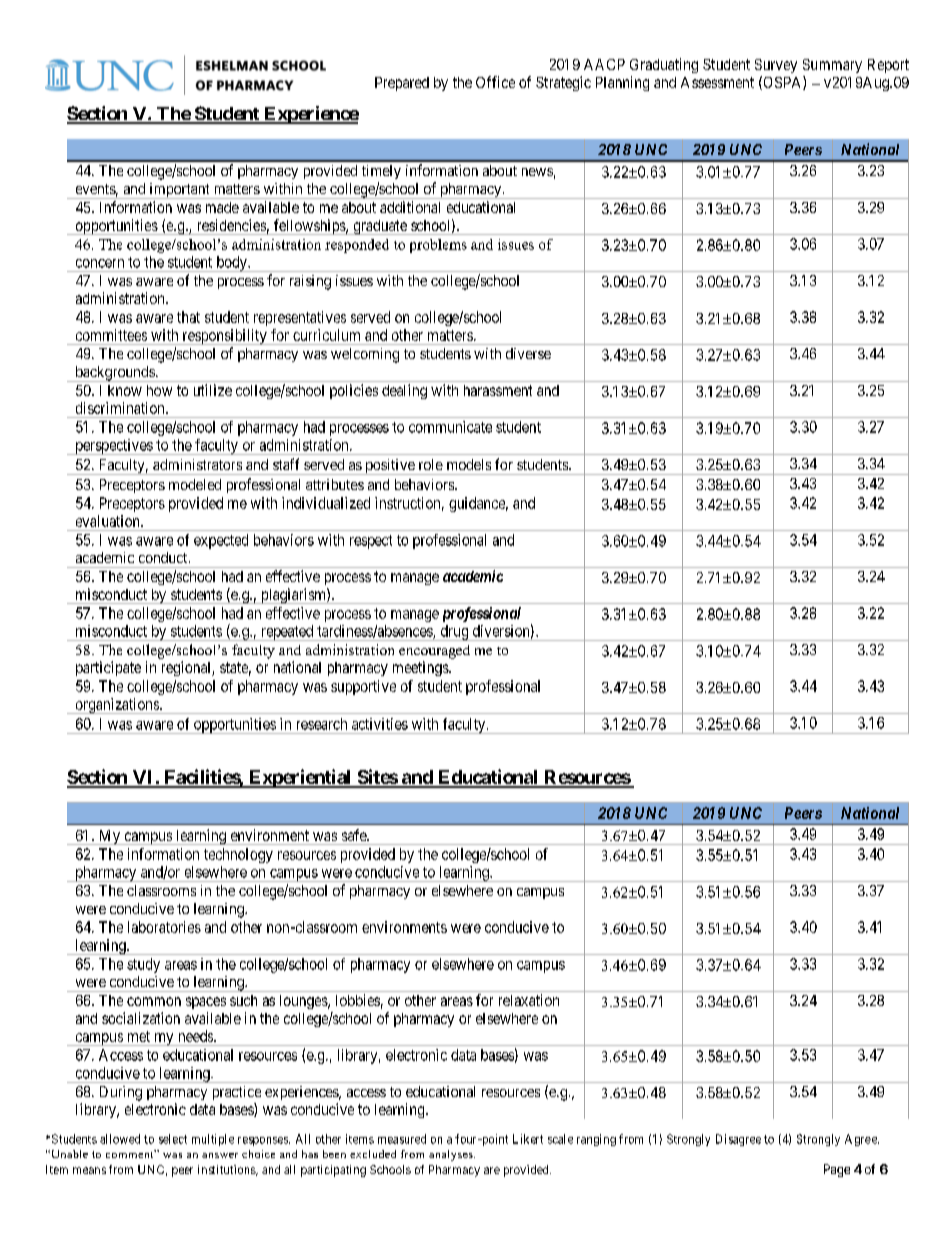 This page has height=1233, width=952. I want to click on Survey, so click(776, 66).
